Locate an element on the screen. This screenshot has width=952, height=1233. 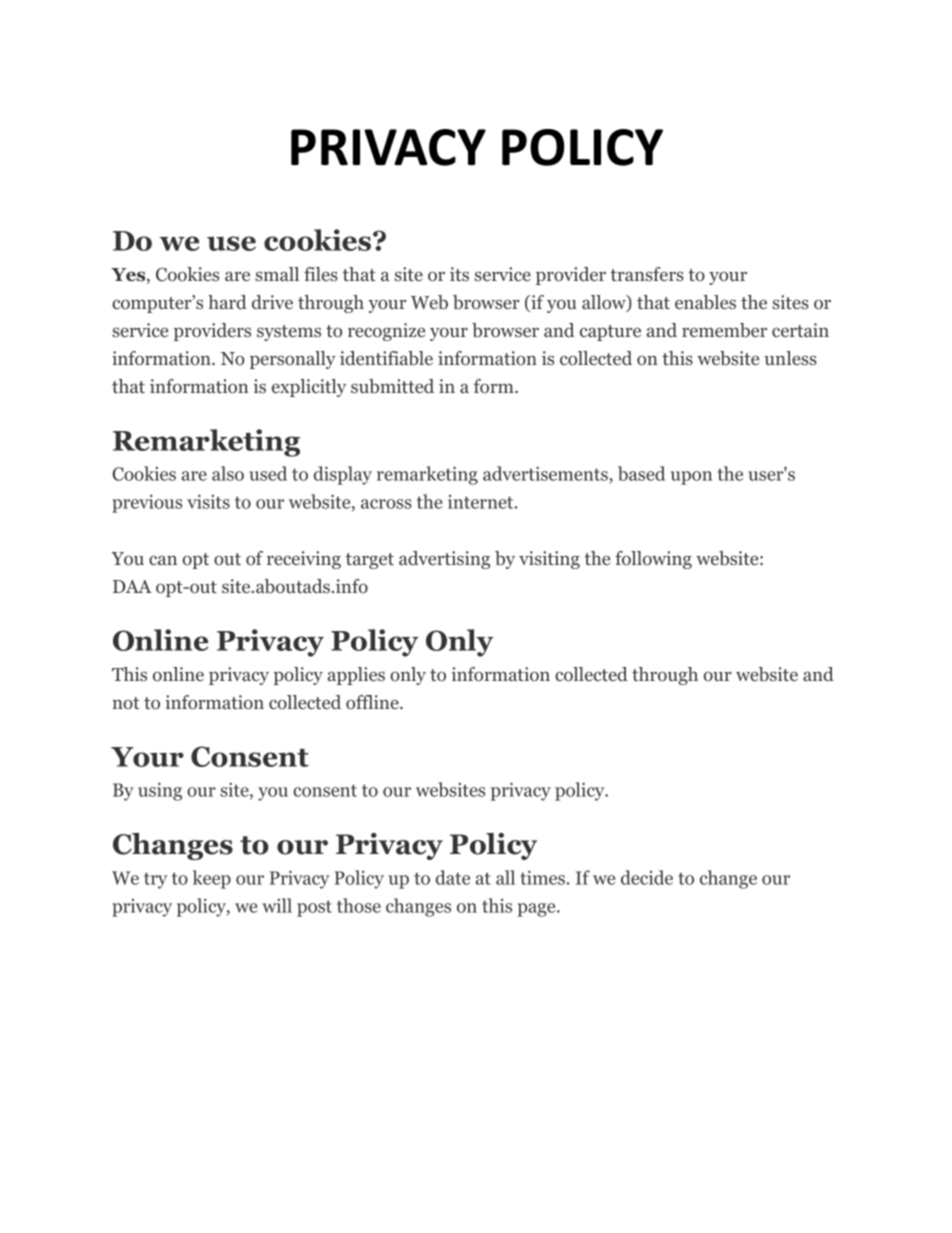
recognize is located at coordinates (386, 332).
